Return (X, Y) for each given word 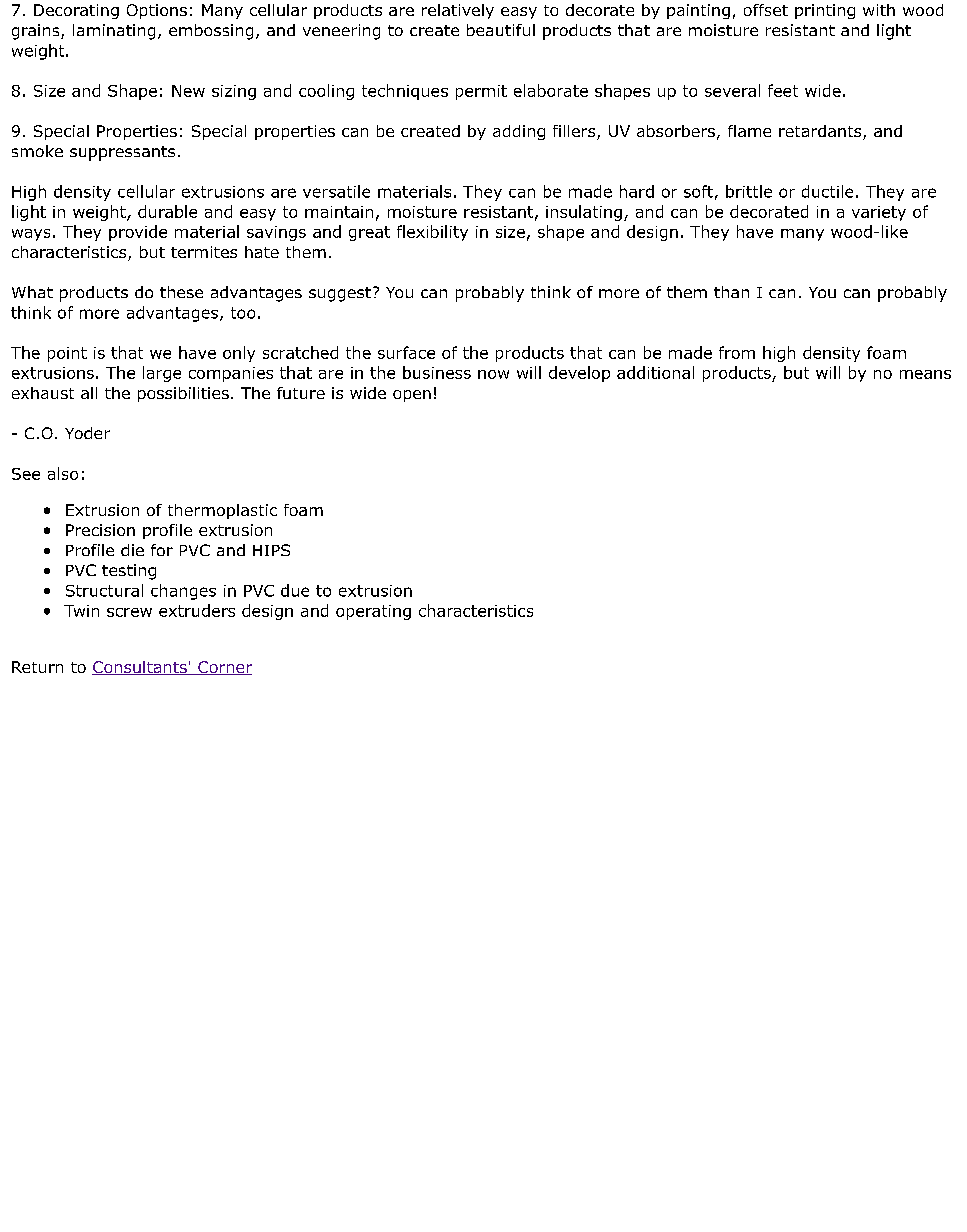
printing (825, 11)
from (737, 352)
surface (406, 352)
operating (373, 612)
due (295, 590)
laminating (114, 32)
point (67, 354)
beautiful (501, 30)
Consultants (140, 668)
